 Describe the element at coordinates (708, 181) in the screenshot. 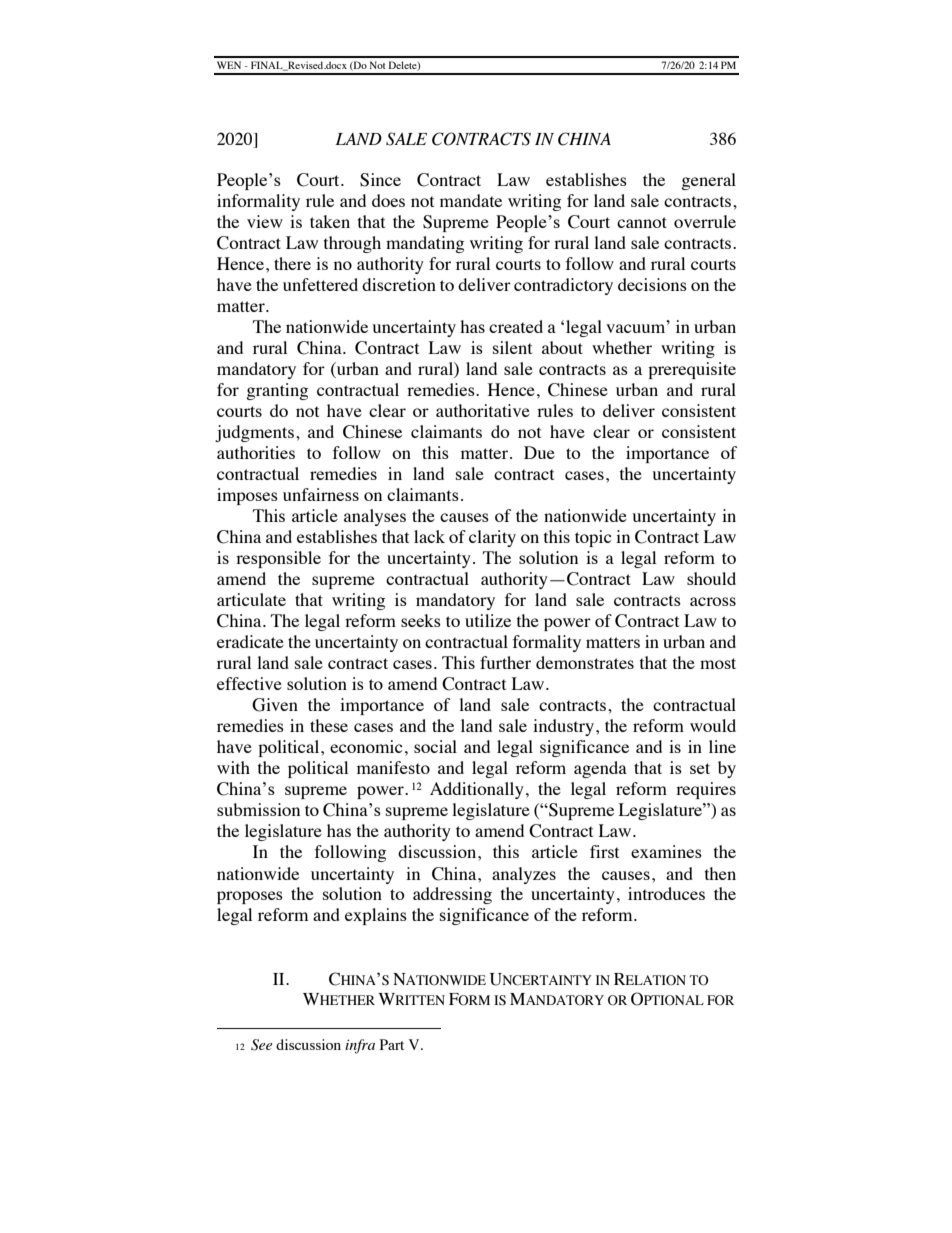

I see `general` at that location.
